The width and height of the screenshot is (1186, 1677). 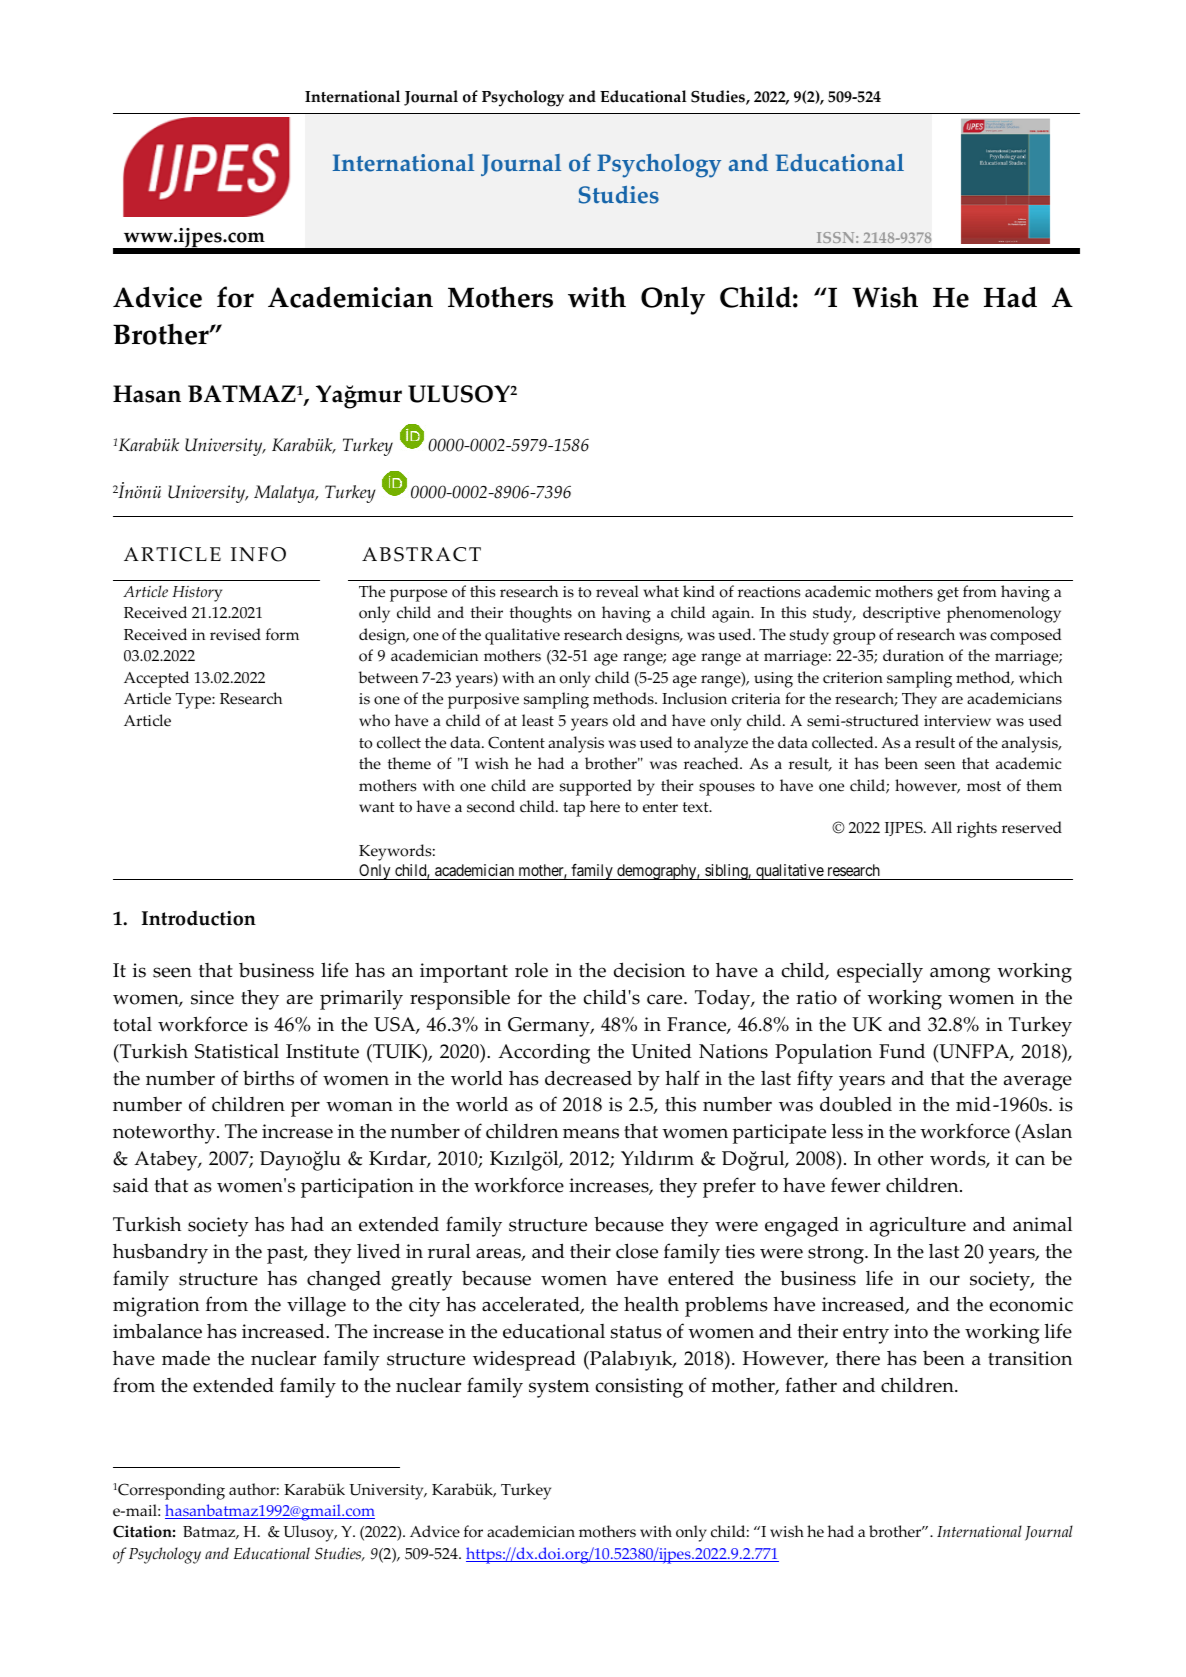 I want to click on descriptive, so click(x=901, y=614).
